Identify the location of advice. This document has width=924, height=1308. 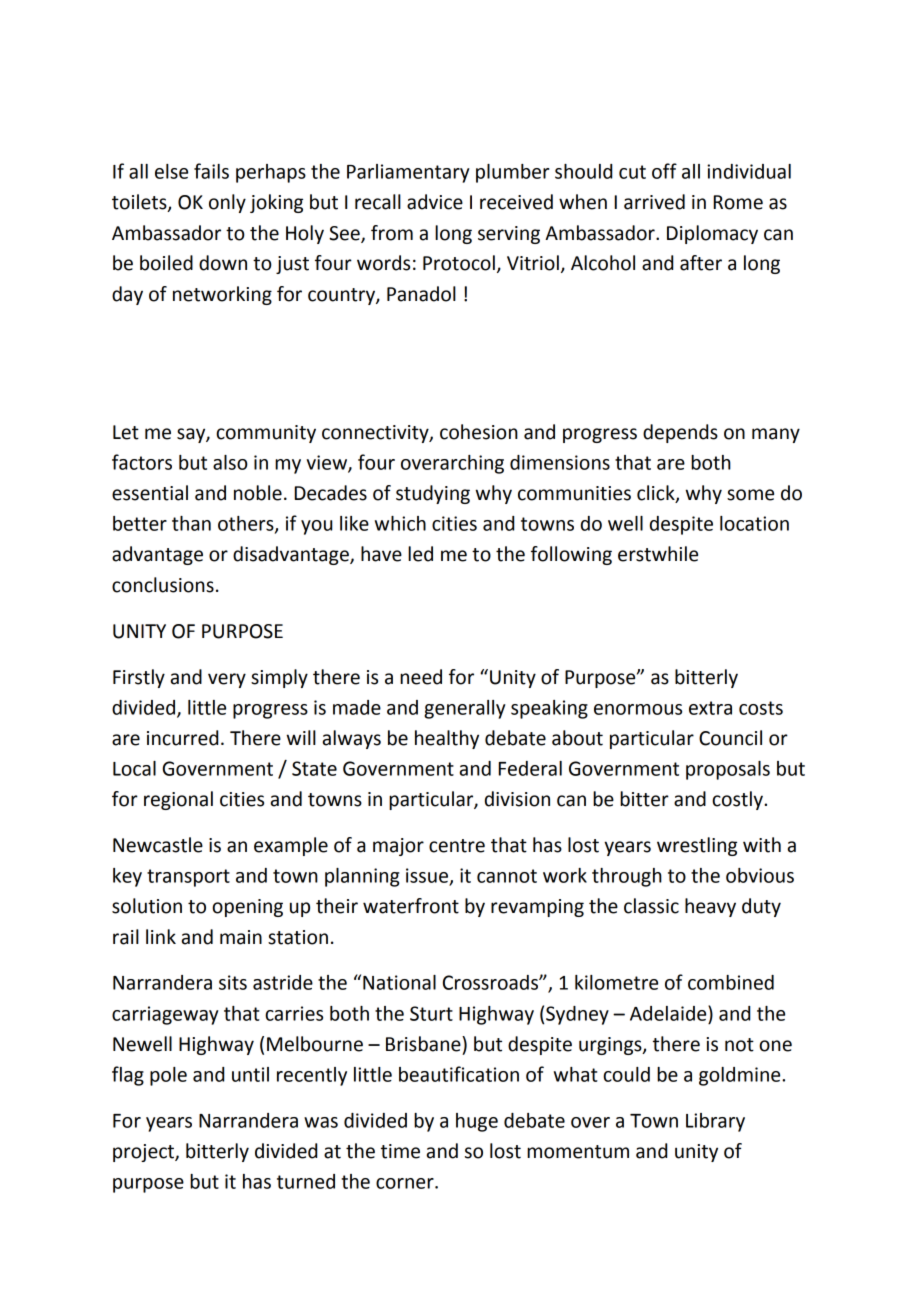
(435, 202).
